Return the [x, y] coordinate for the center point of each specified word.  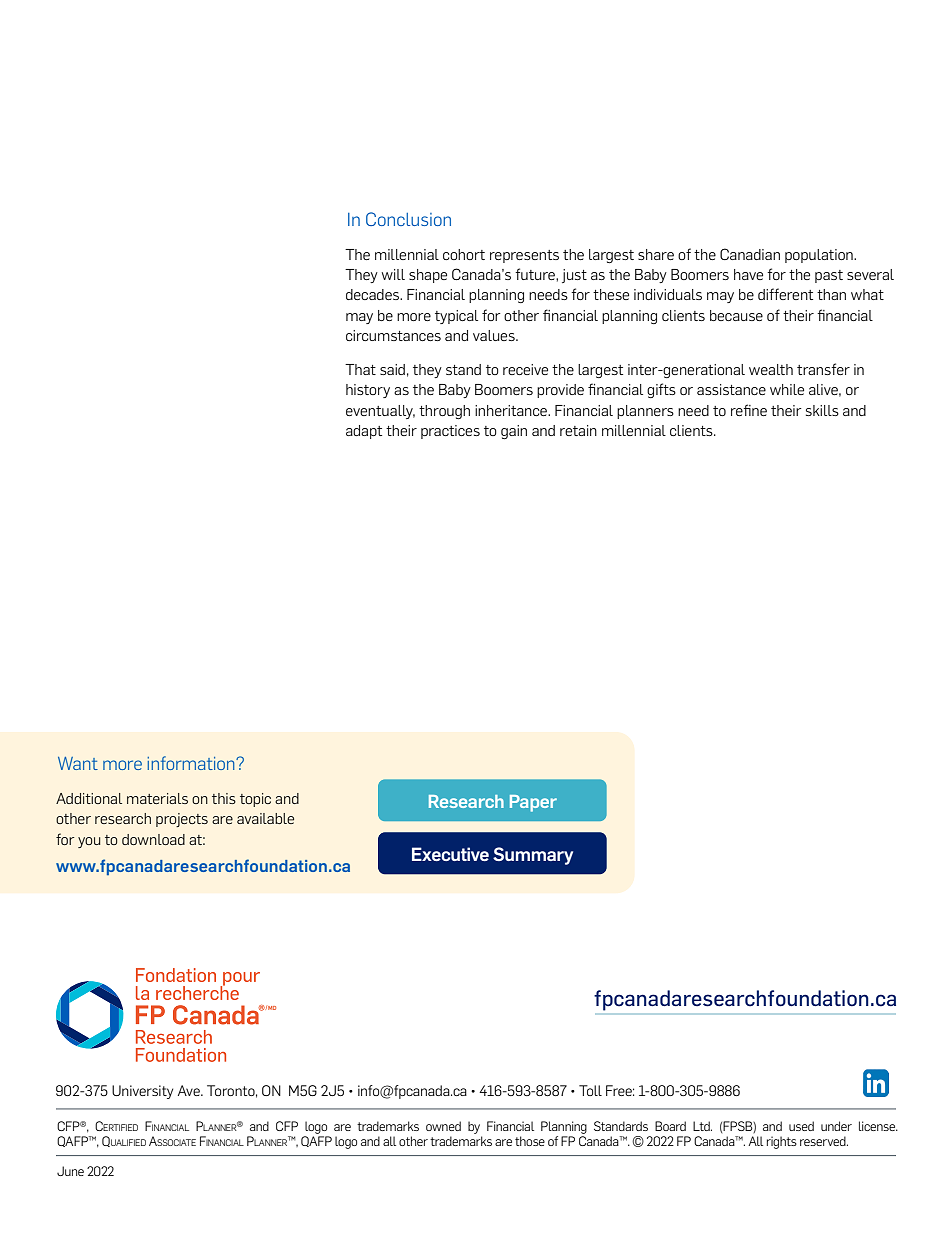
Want [78, 763]
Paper [533, 803]
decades [373, 294]
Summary [533, 856]
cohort [464, 254]
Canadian [750, 254]
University [142, 1092]
